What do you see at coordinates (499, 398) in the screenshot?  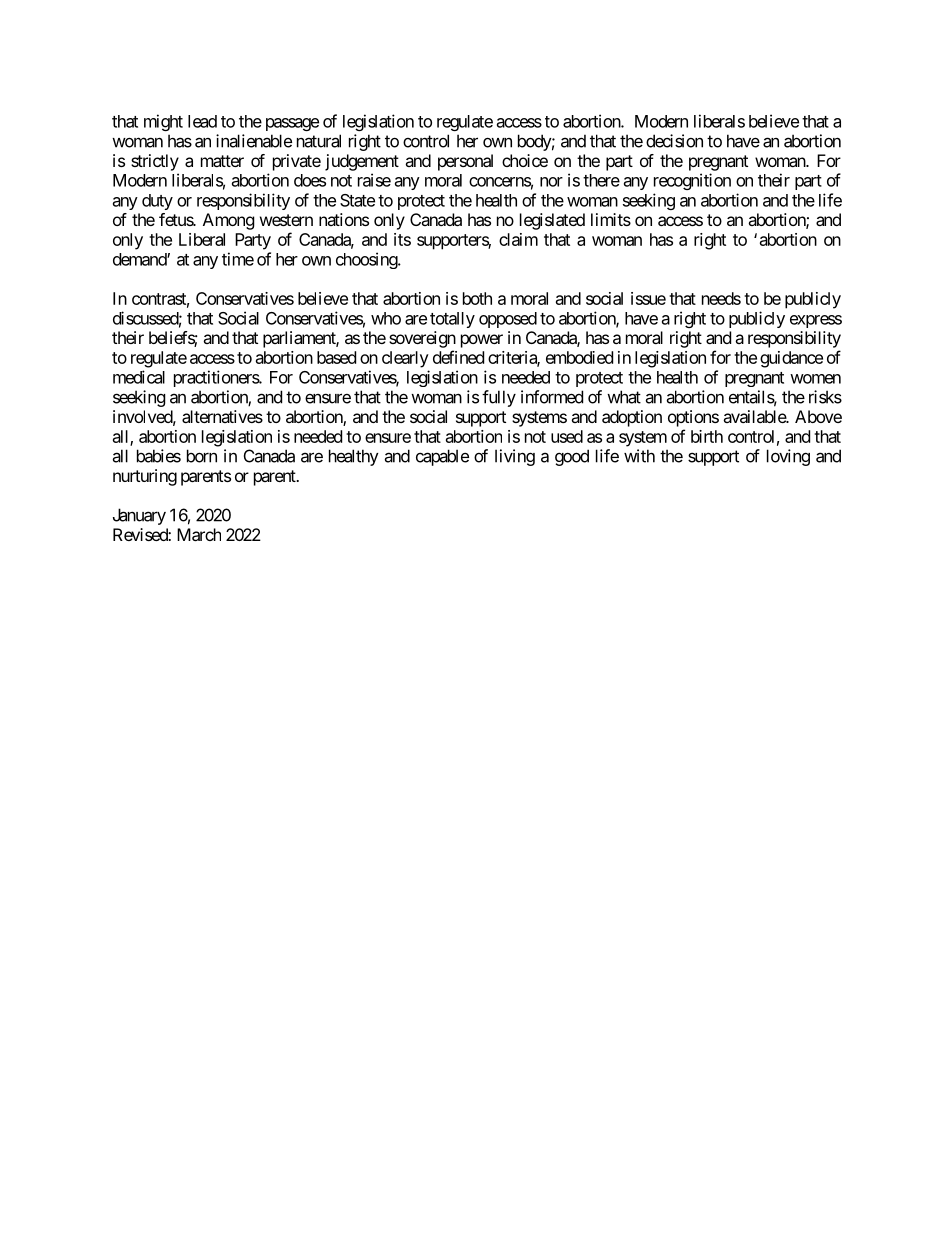 I see `fully` at bounding box center [499, 398].
